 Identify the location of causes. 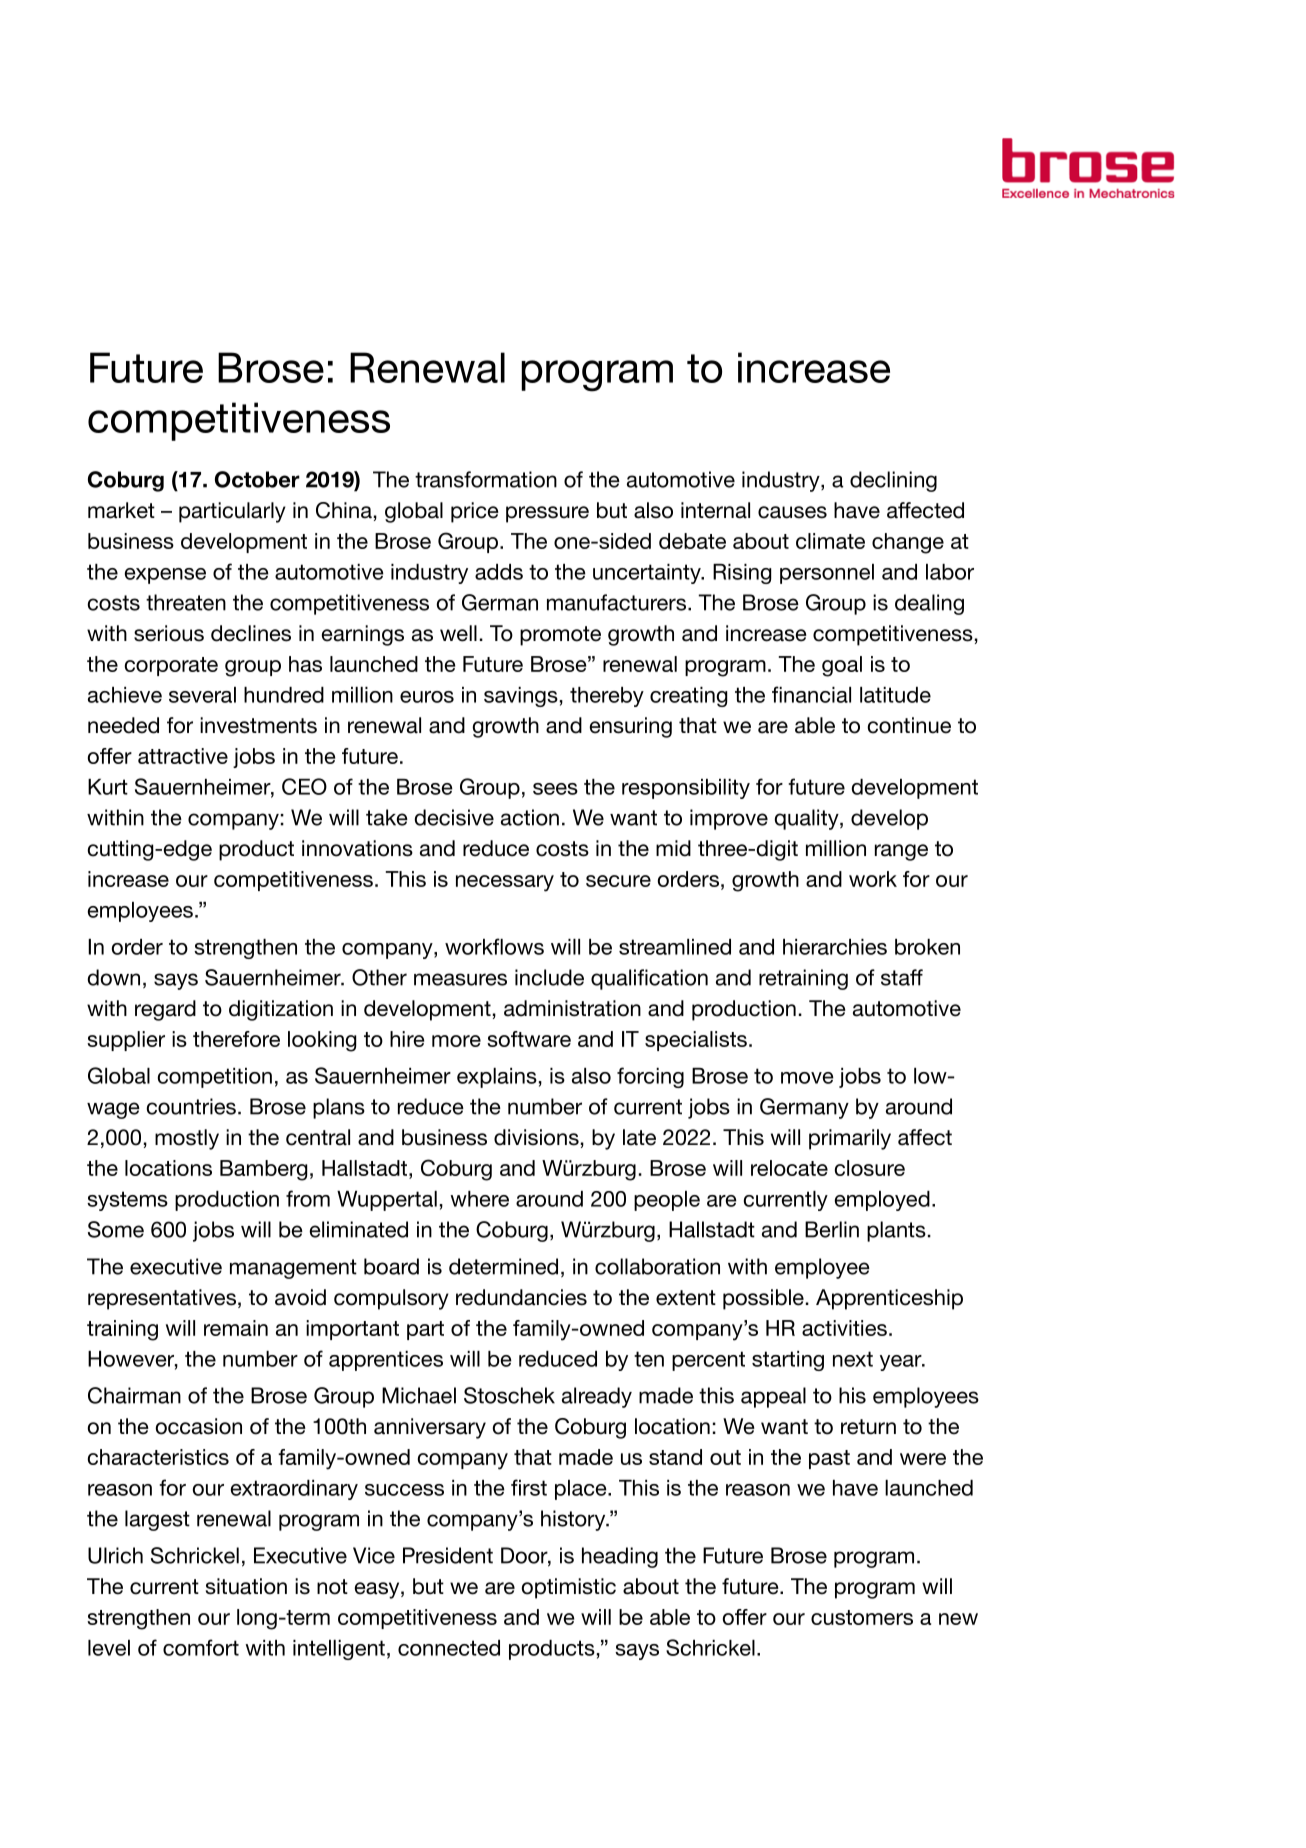
(792, 512).
